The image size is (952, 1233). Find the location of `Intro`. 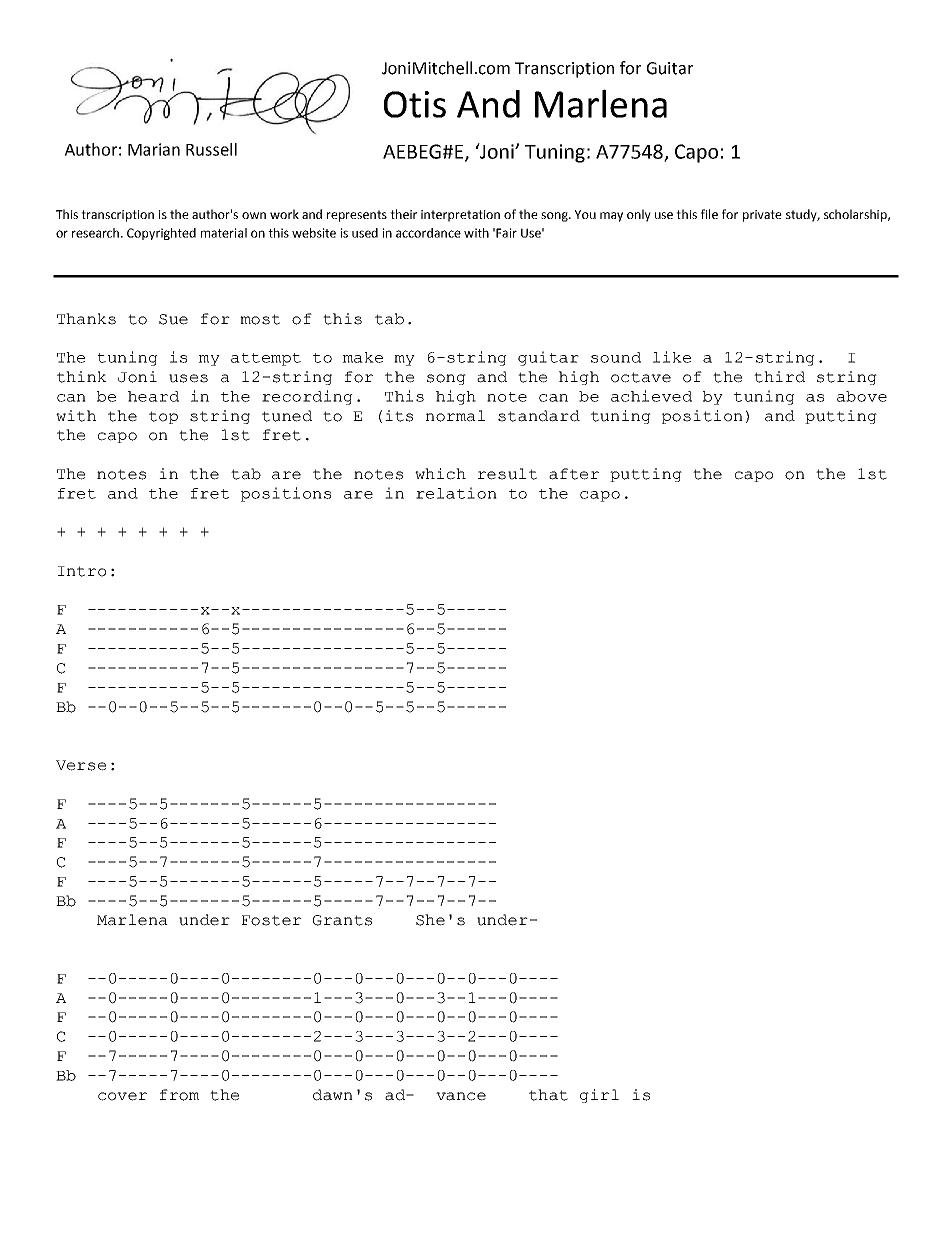

Intro is located at coordinates (82, 571).
